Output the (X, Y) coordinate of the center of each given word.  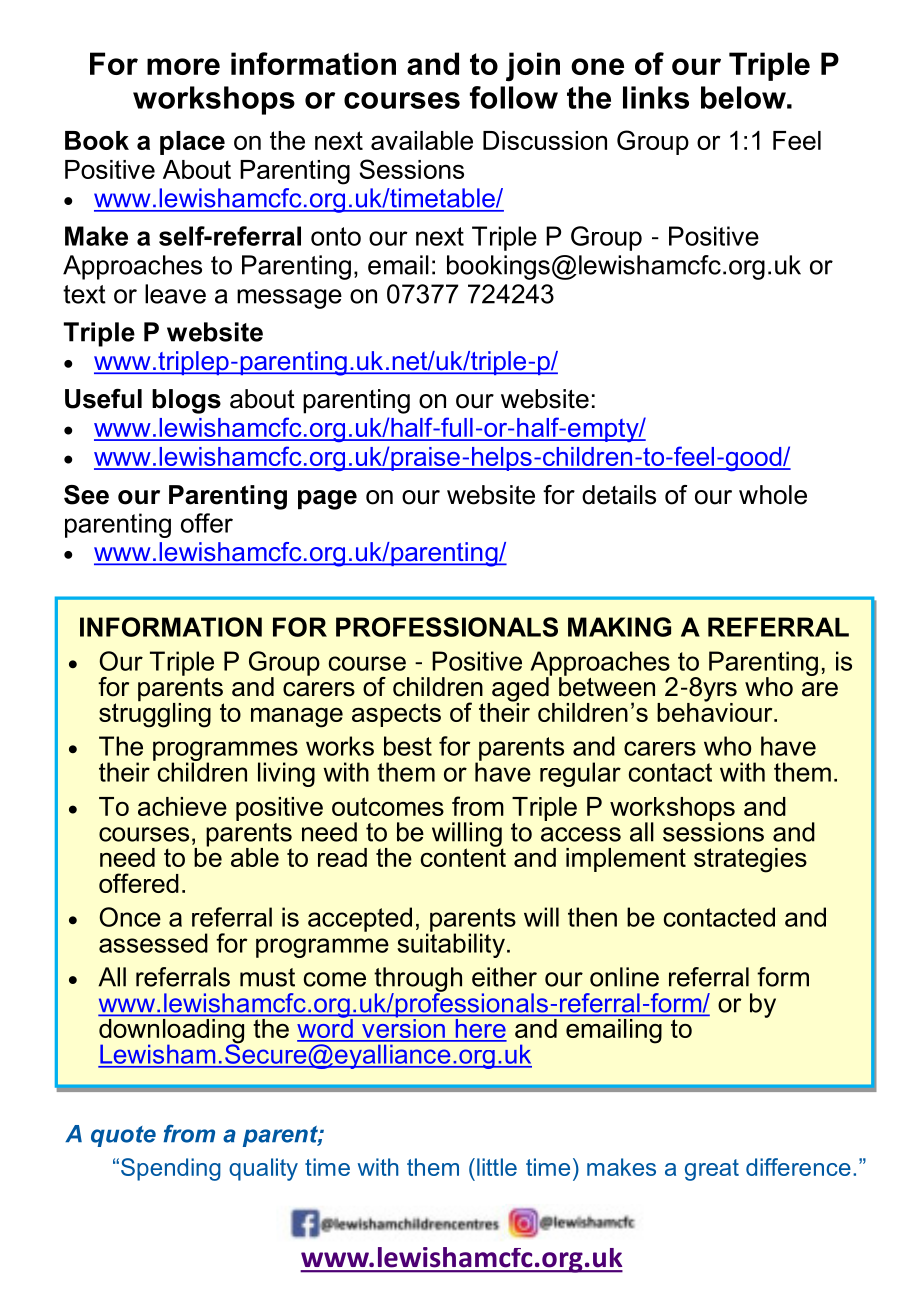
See (86, 495)
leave (175, 294)
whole (773, 495)
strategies (750, 860)
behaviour (716, 711)
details (619, 495)
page (327, 500)
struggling (155, 714)
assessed (153, 943)
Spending (171, 1169)
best (408, 746)
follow (514, 97)
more (183, 66)
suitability (451, 944)
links (656, 97)
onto (336, 236)
